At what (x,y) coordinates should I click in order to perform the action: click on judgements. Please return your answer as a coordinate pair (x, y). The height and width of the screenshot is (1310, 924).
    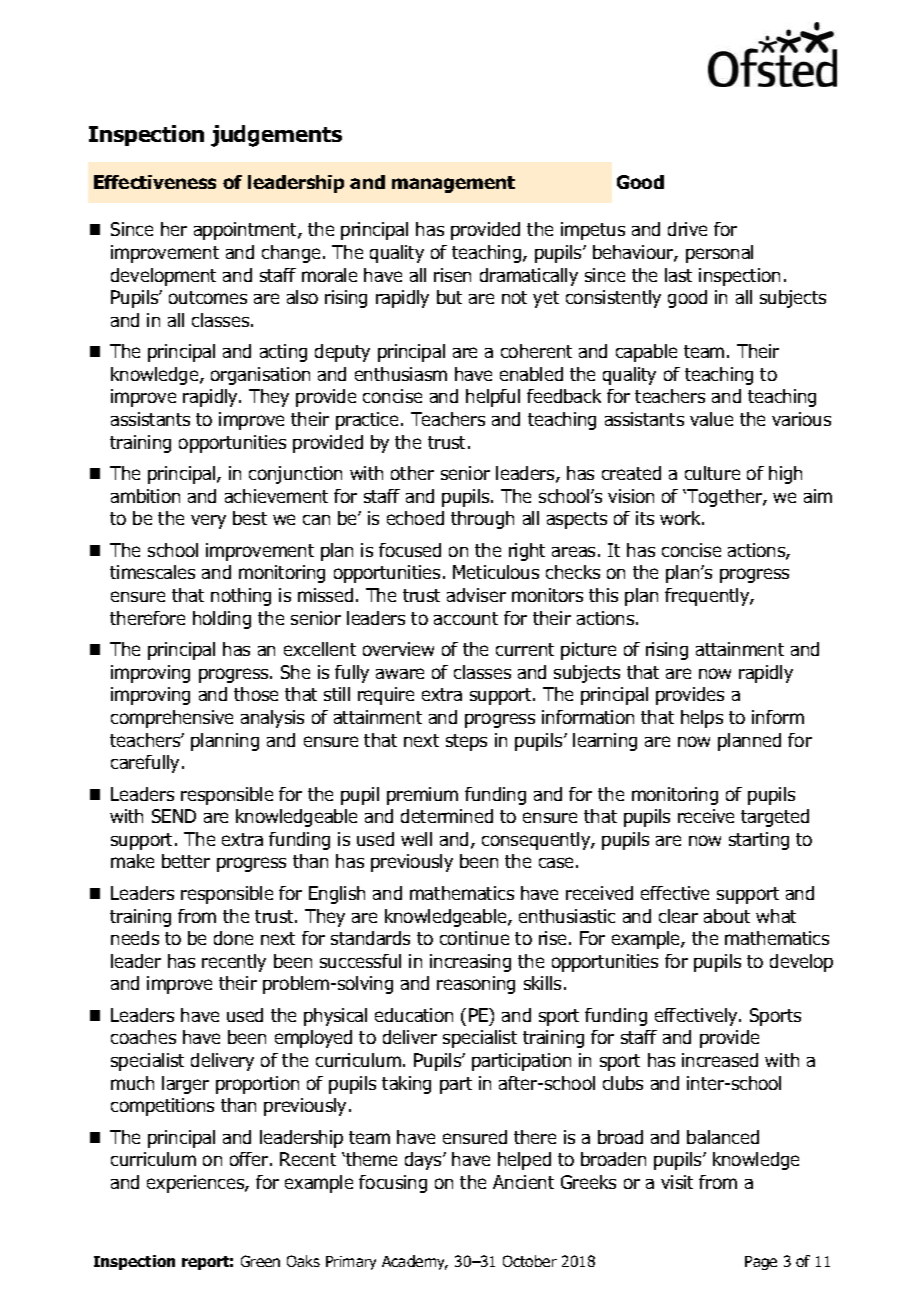
    Looking at the image, I should click on (276, 136).
